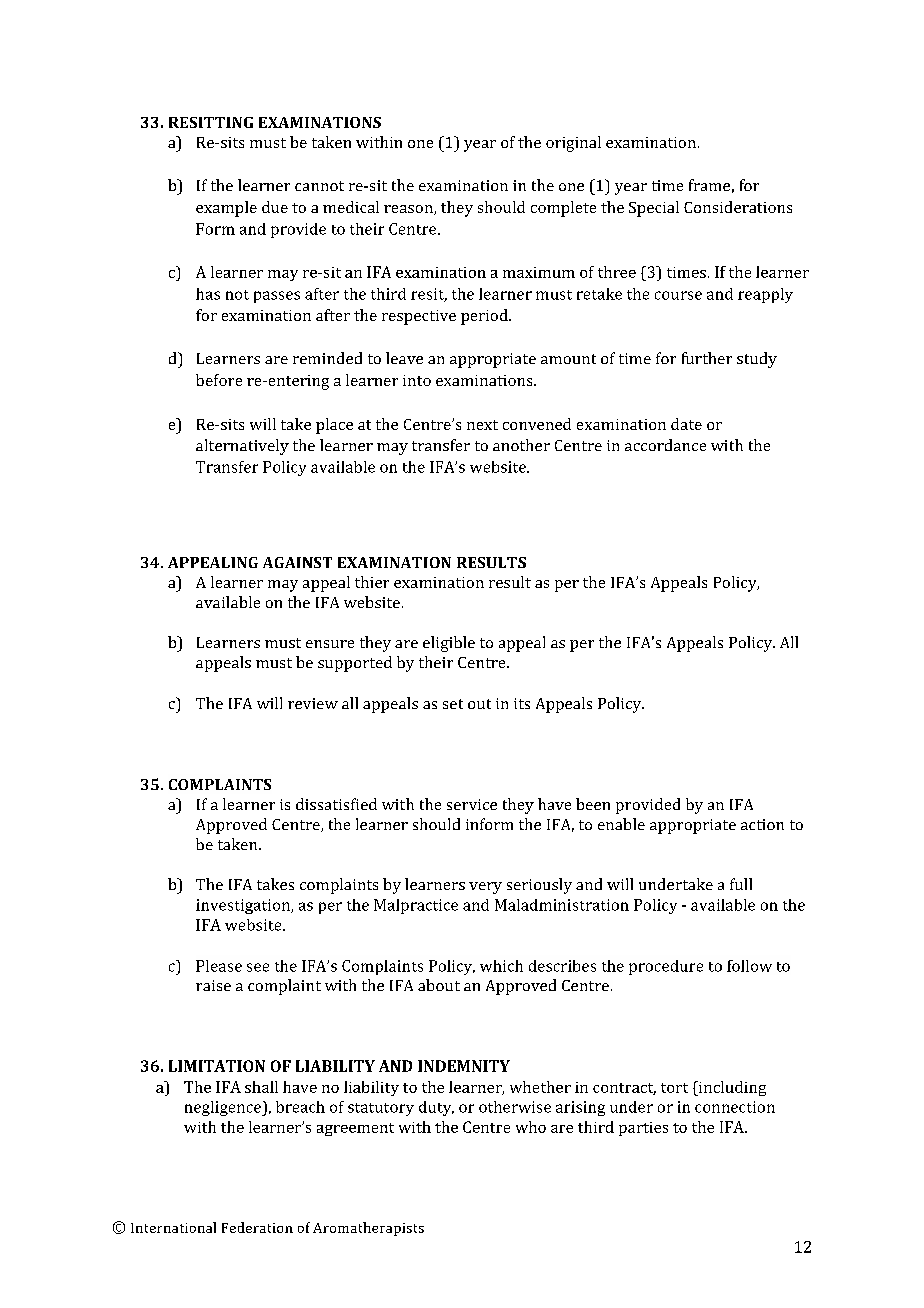 Image resolution: width=924 pixels, height=1308 pixels. Describe the element at coordinates (257, 1227) in the screenshot. I see `Federation` at that location.
